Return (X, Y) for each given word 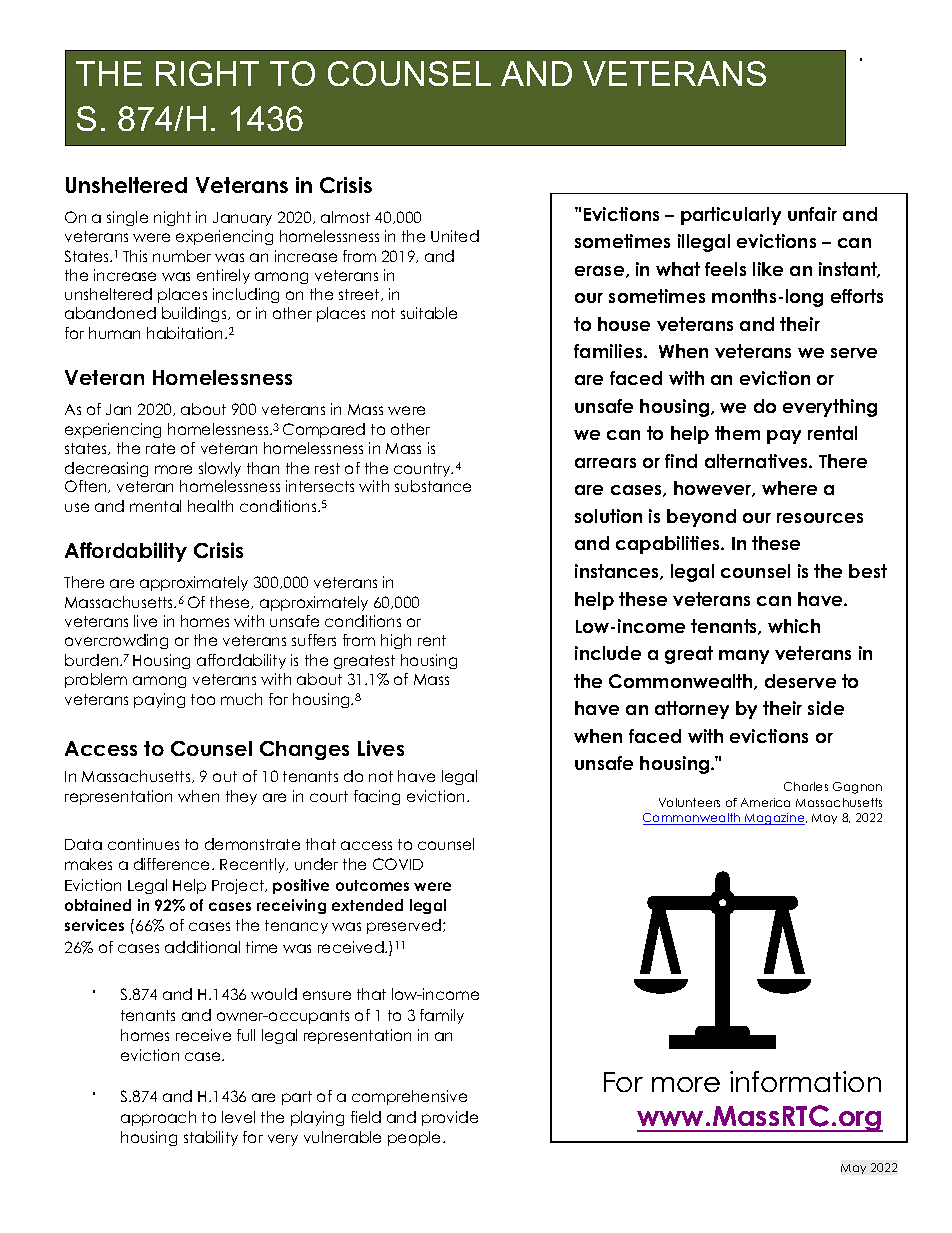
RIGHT (207, 73)
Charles (806, 786)
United (455, 236)
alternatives (757, 461)
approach (158, 1118)
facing (377, 797)
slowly (220, 469)
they (241, 797)
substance (433, 486)
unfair (812, 214)
